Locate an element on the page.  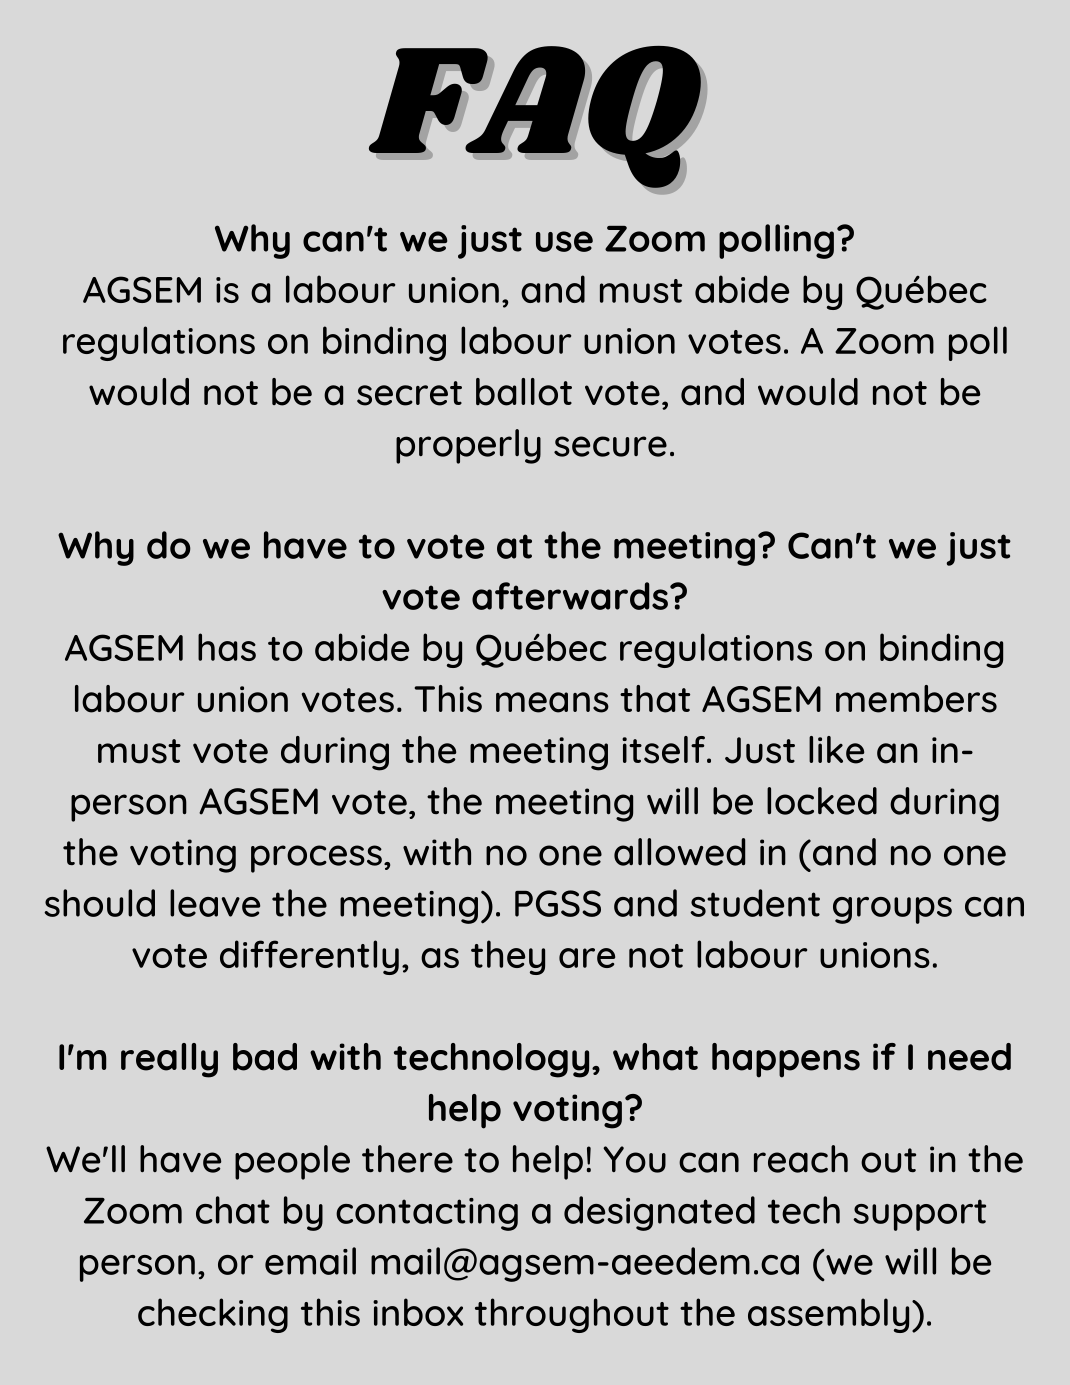
properly is located at coordinates (468, 446).
